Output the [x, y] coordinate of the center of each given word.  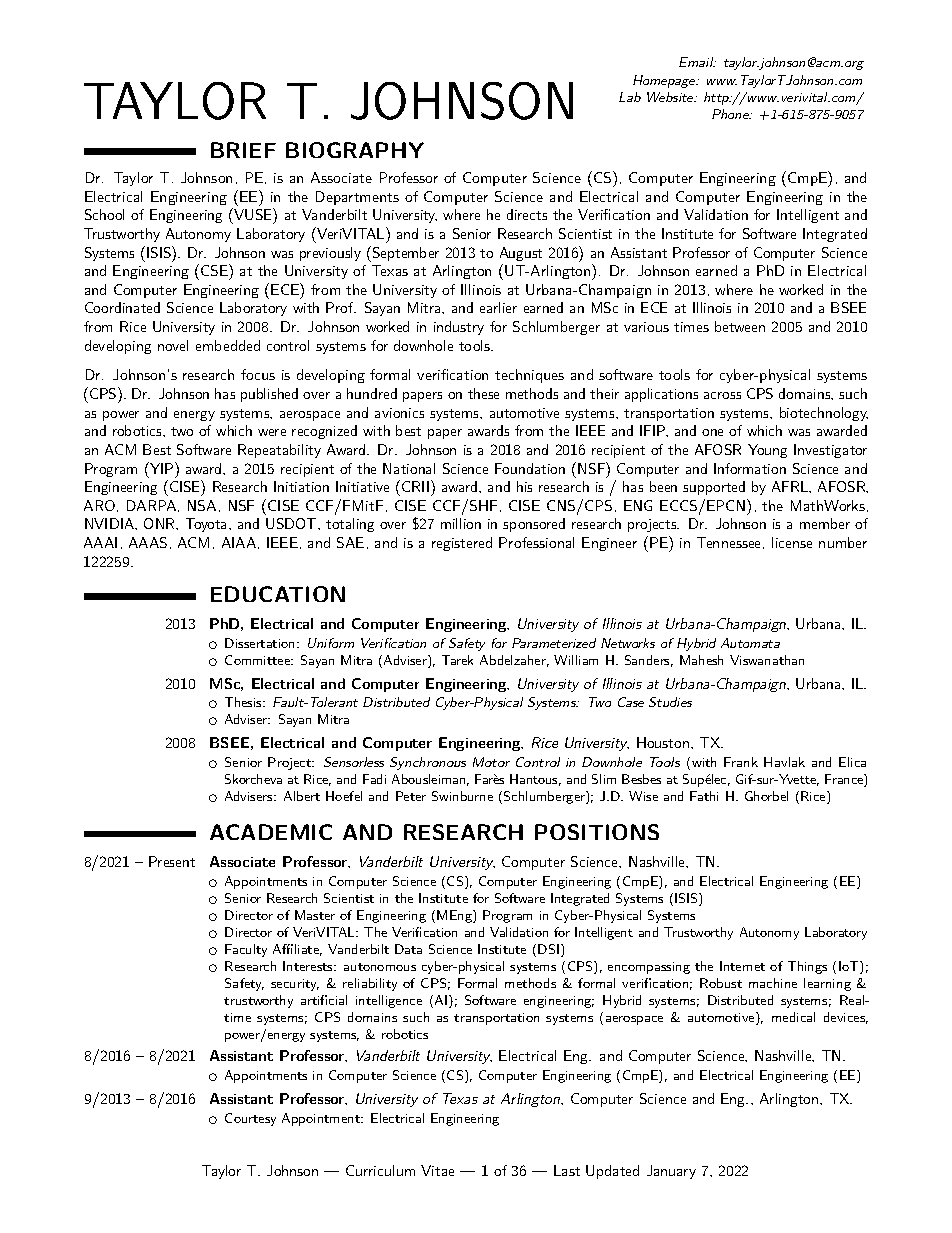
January [671, 1172]
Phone [732, 114]
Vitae [437, 1170]
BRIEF [243, 150]
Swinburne [462, 796]
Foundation [530, 468]
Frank [741, 762]
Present [172, 861]
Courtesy [250, 1119]
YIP [162, 468]
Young [767, 451]
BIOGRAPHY [355, 150]
